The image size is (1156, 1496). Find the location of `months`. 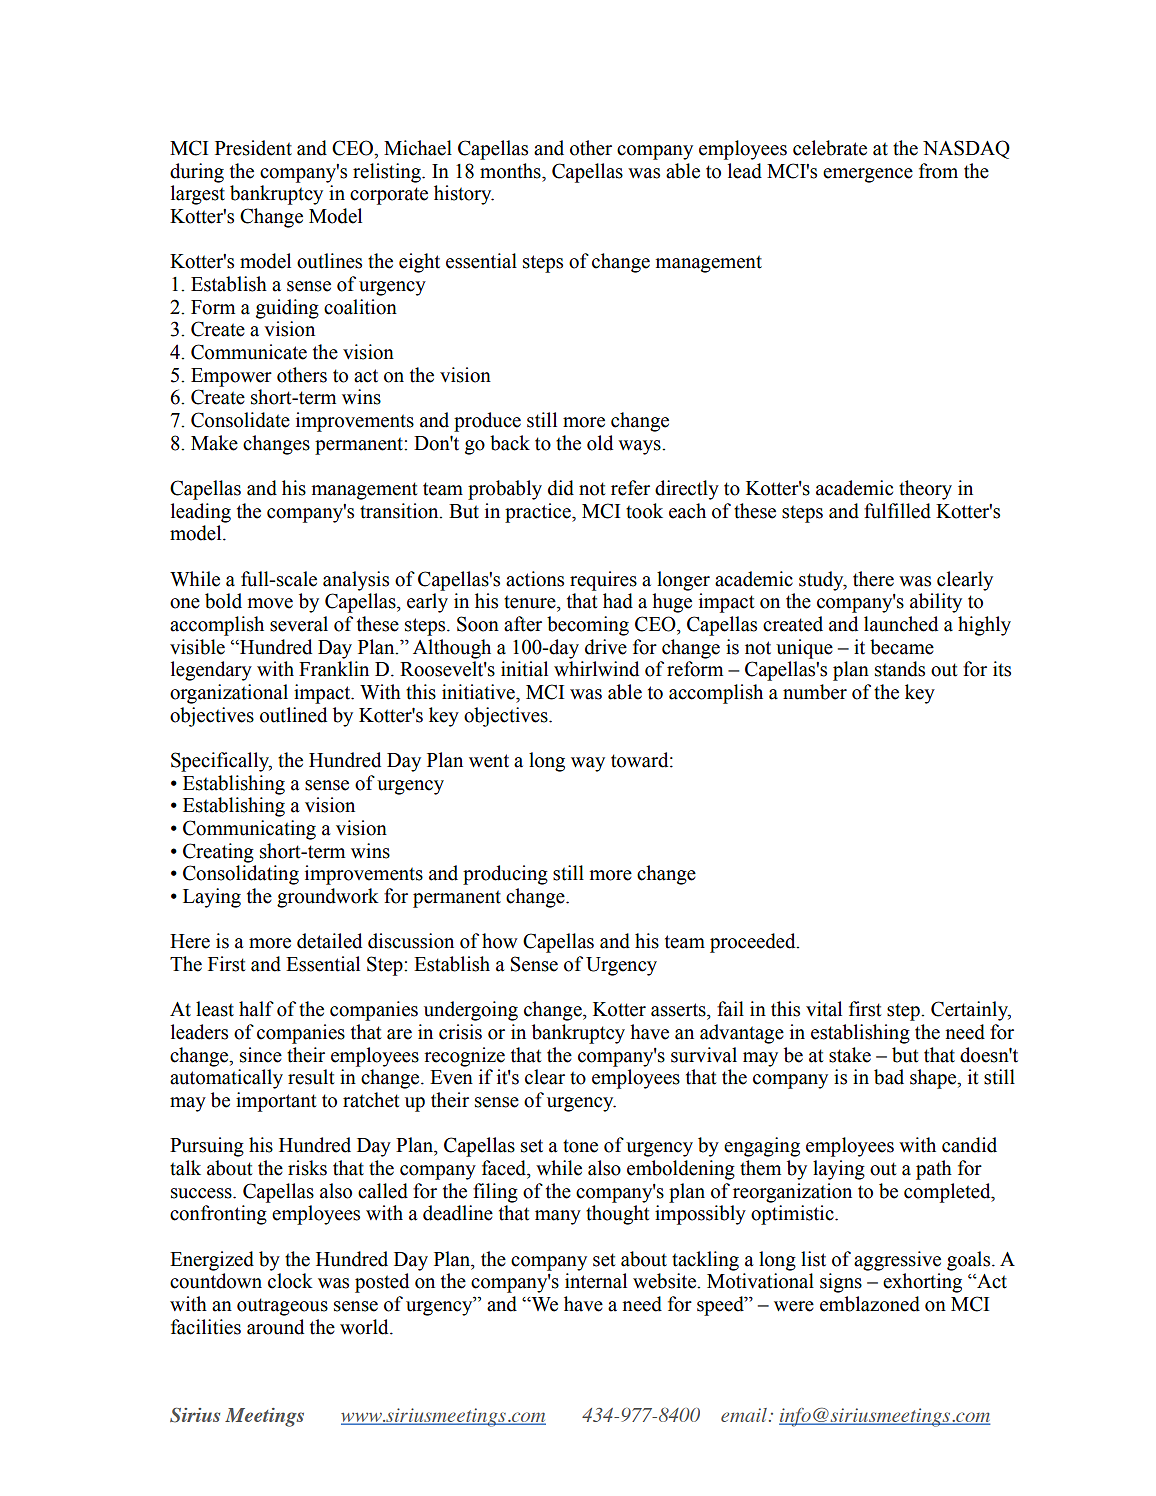

months is located at coordinates (511, 171).
